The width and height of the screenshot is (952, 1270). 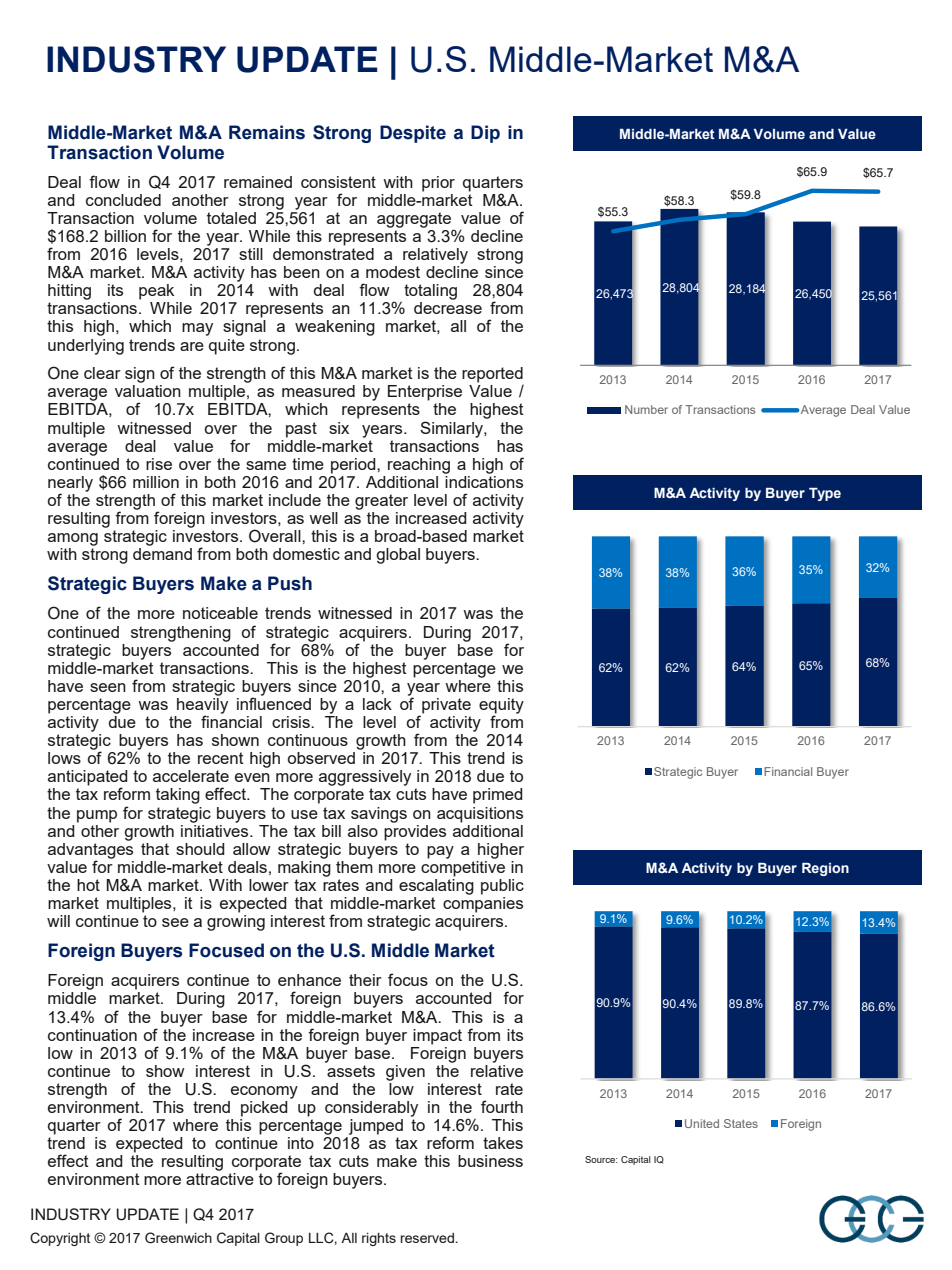 I want to click on concluded, so click(x=123, y=200).
